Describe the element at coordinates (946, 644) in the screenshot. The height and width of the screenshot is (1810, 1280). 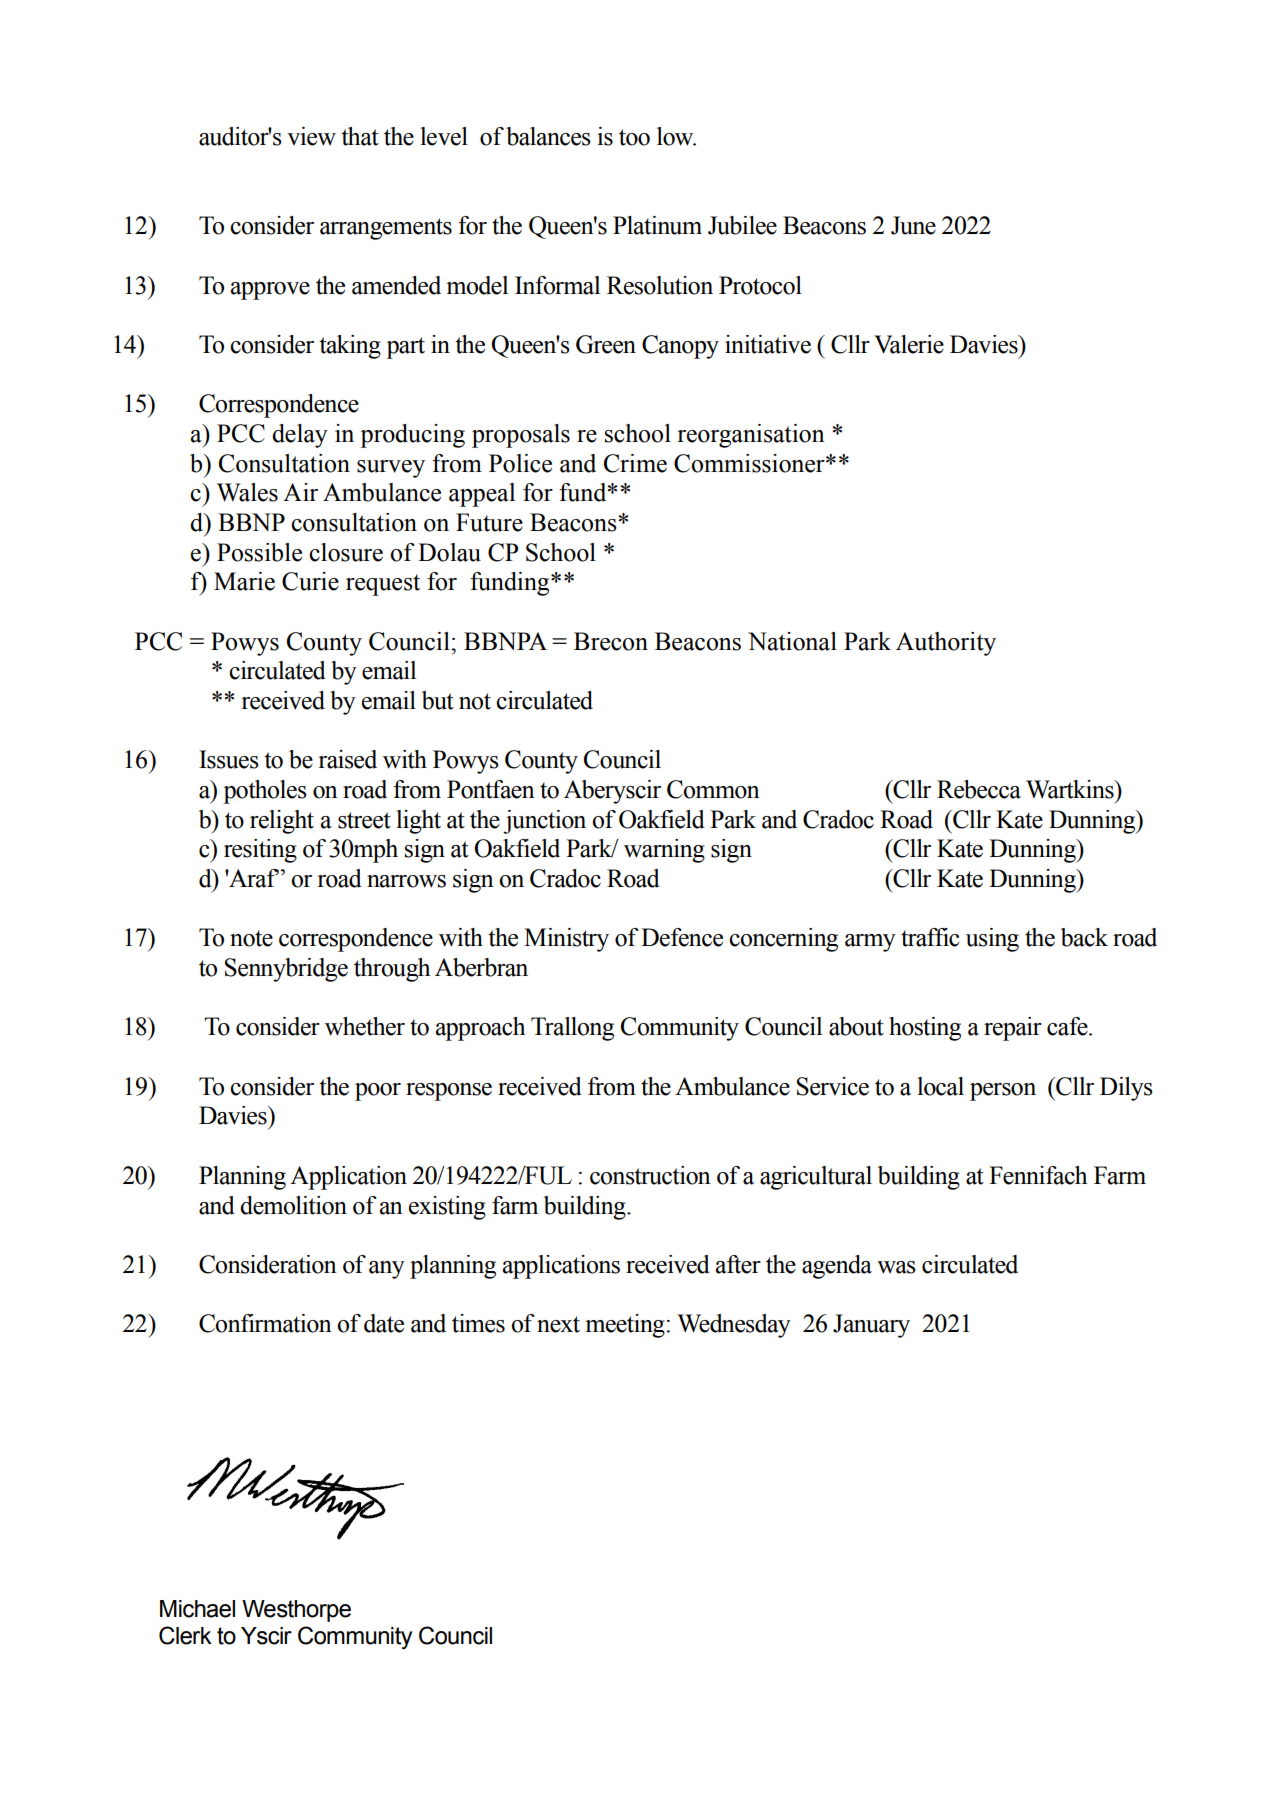
I see `Authority` at that location.
